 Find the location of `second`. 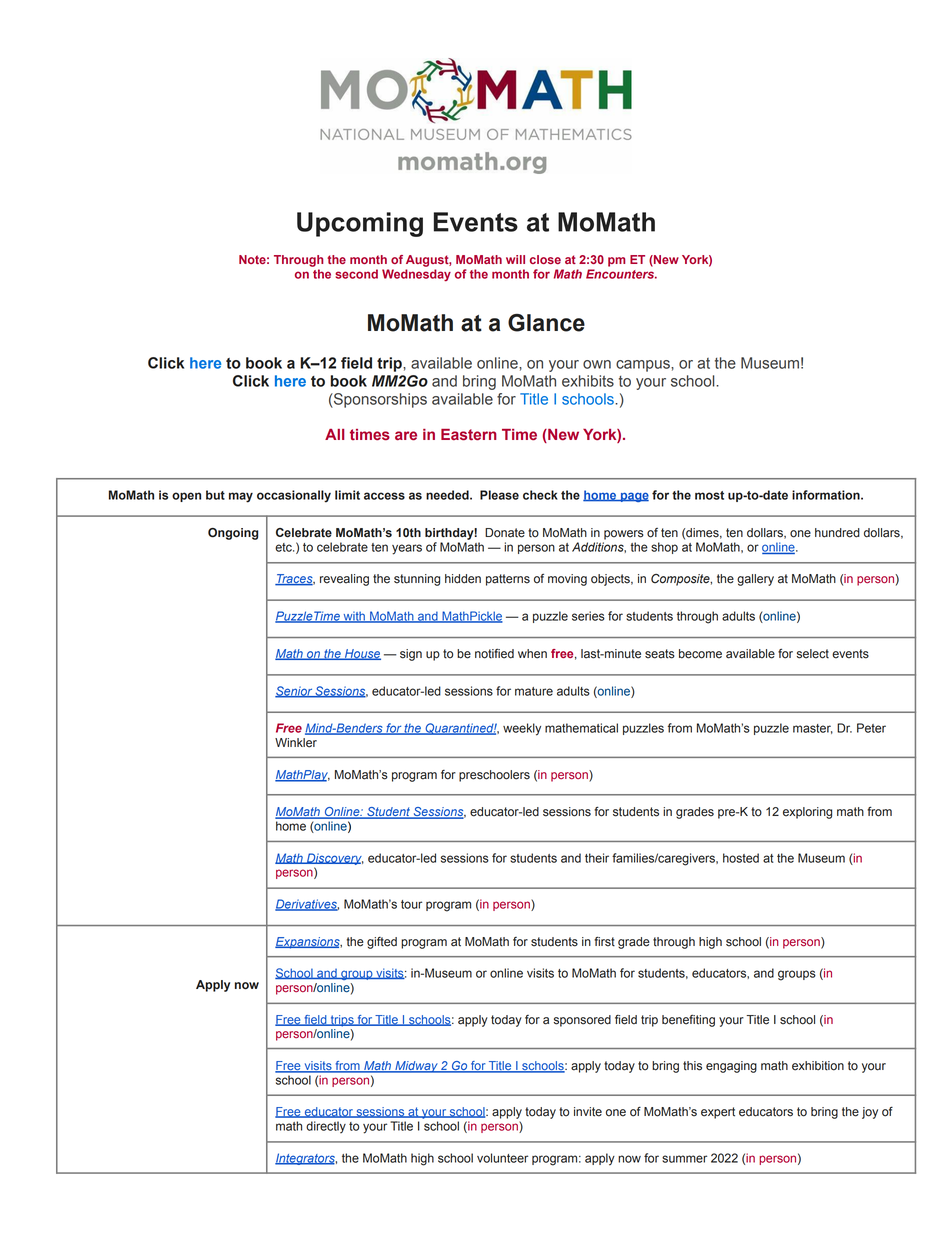

second is located at coordinates (356, 274).
